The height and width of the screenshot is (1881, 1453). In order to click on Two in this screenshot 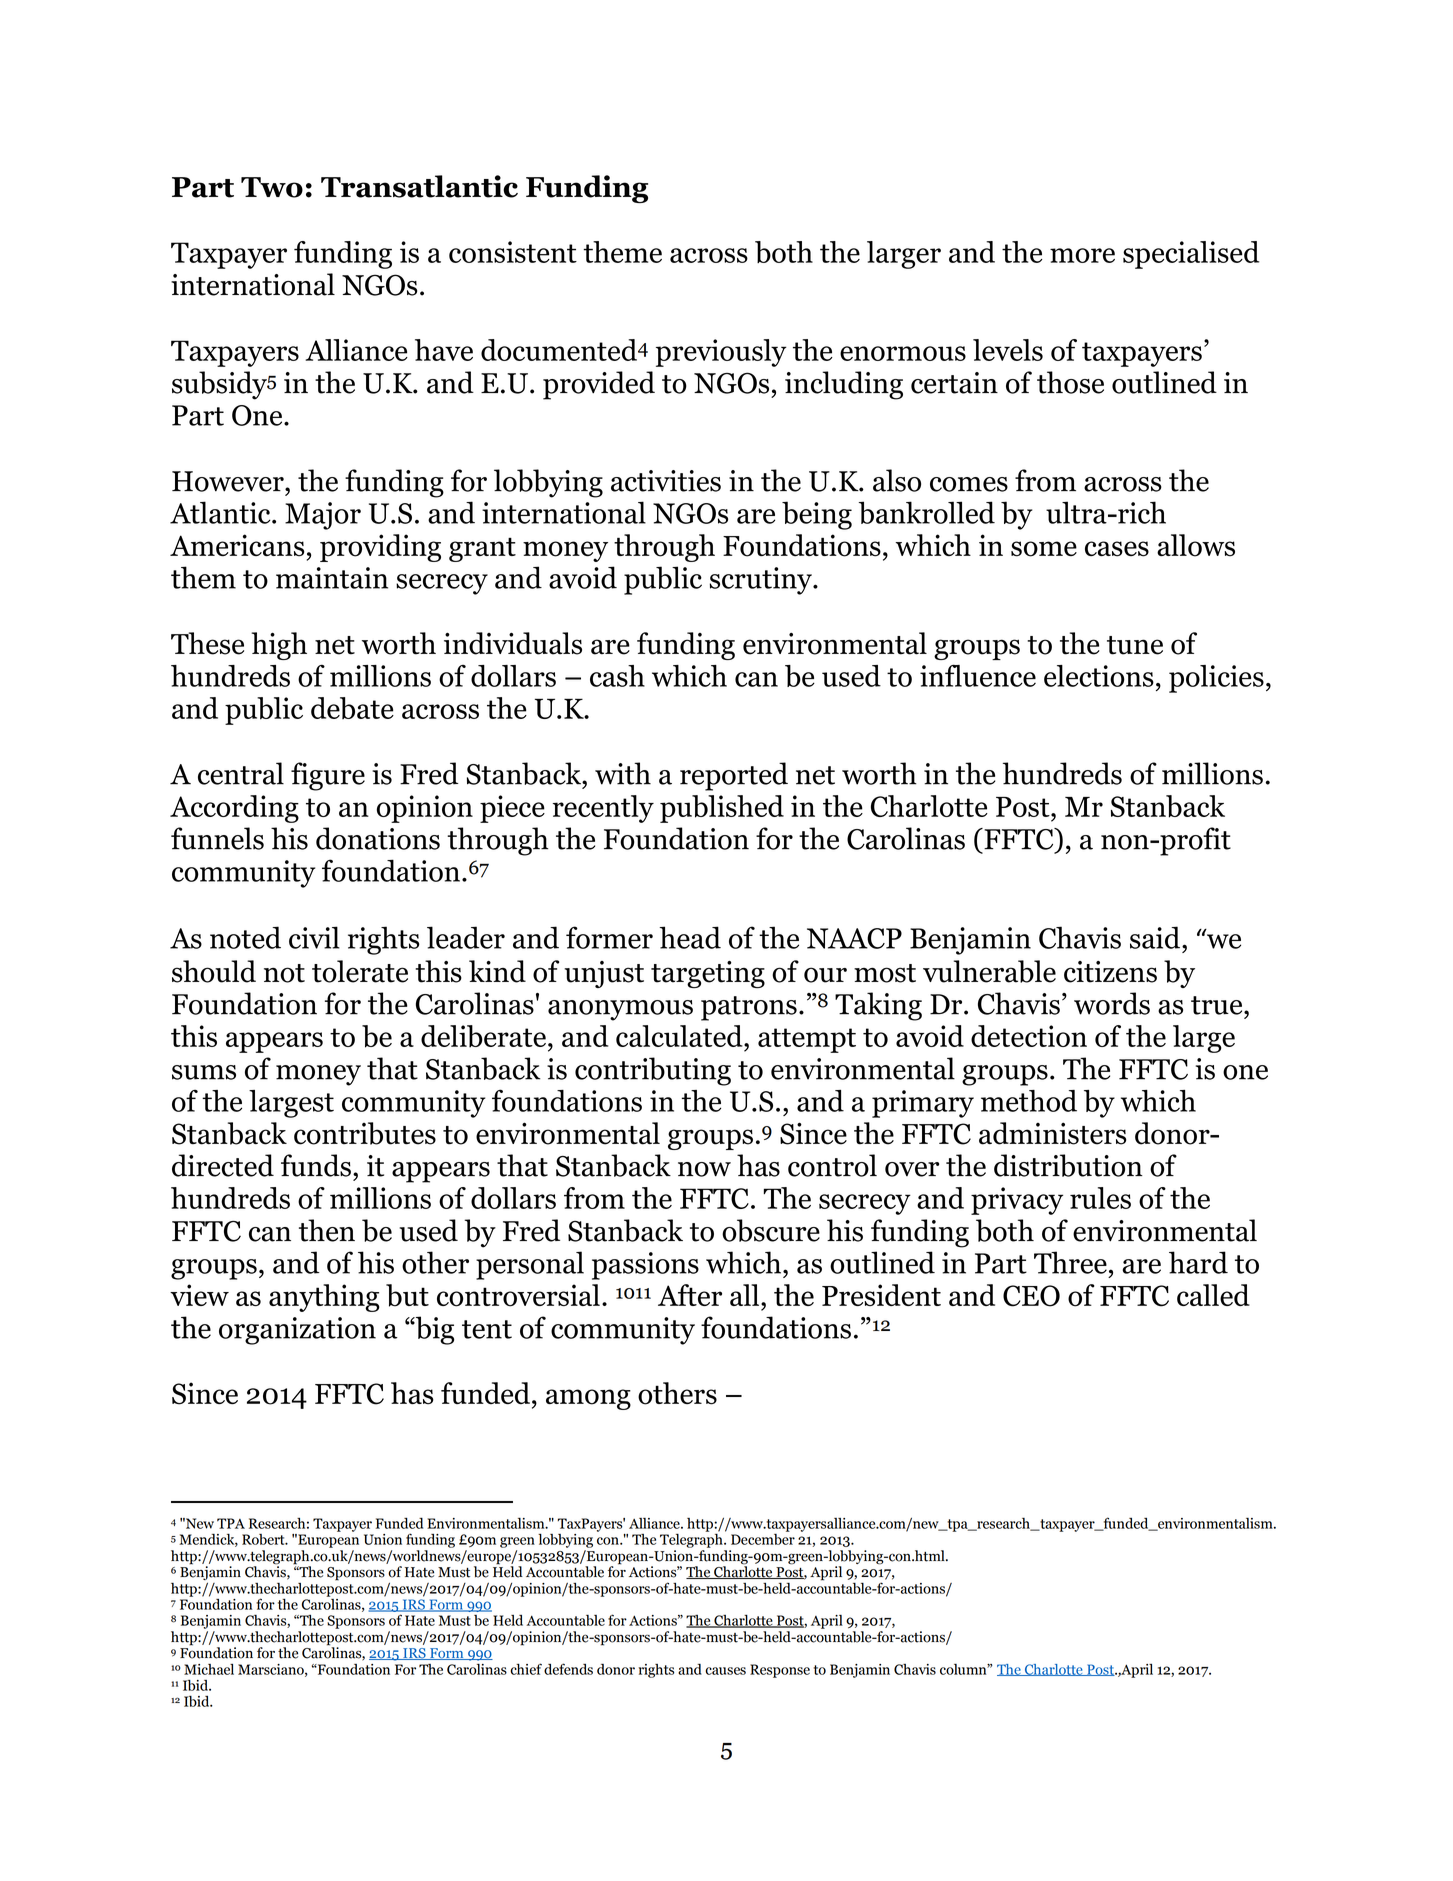, I will do `click(272, 187)`.
